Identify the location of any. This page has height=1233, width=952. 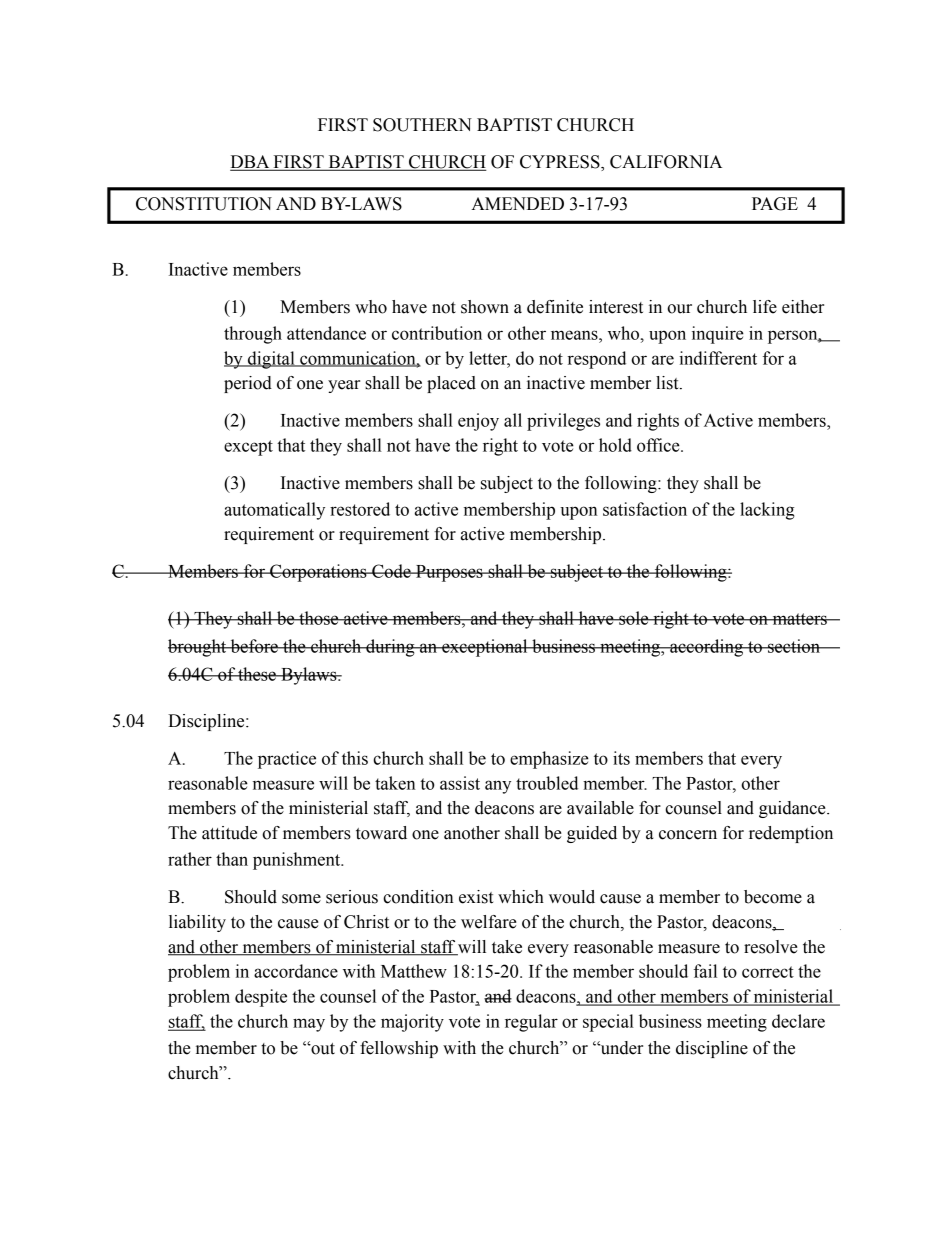
(498, 787).
